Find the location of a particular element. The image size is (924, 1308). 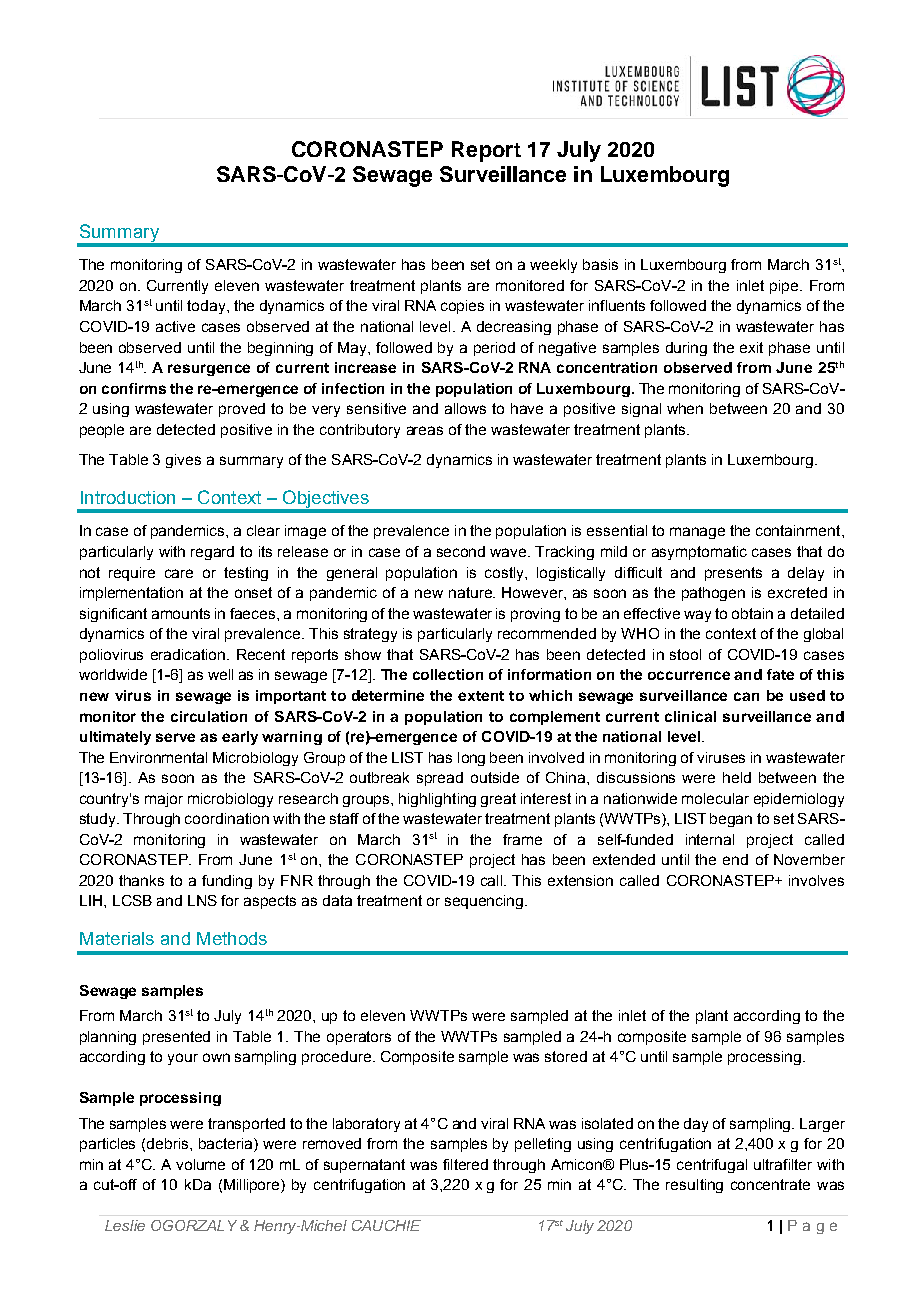

copies is located at coordinates (462, 307).
